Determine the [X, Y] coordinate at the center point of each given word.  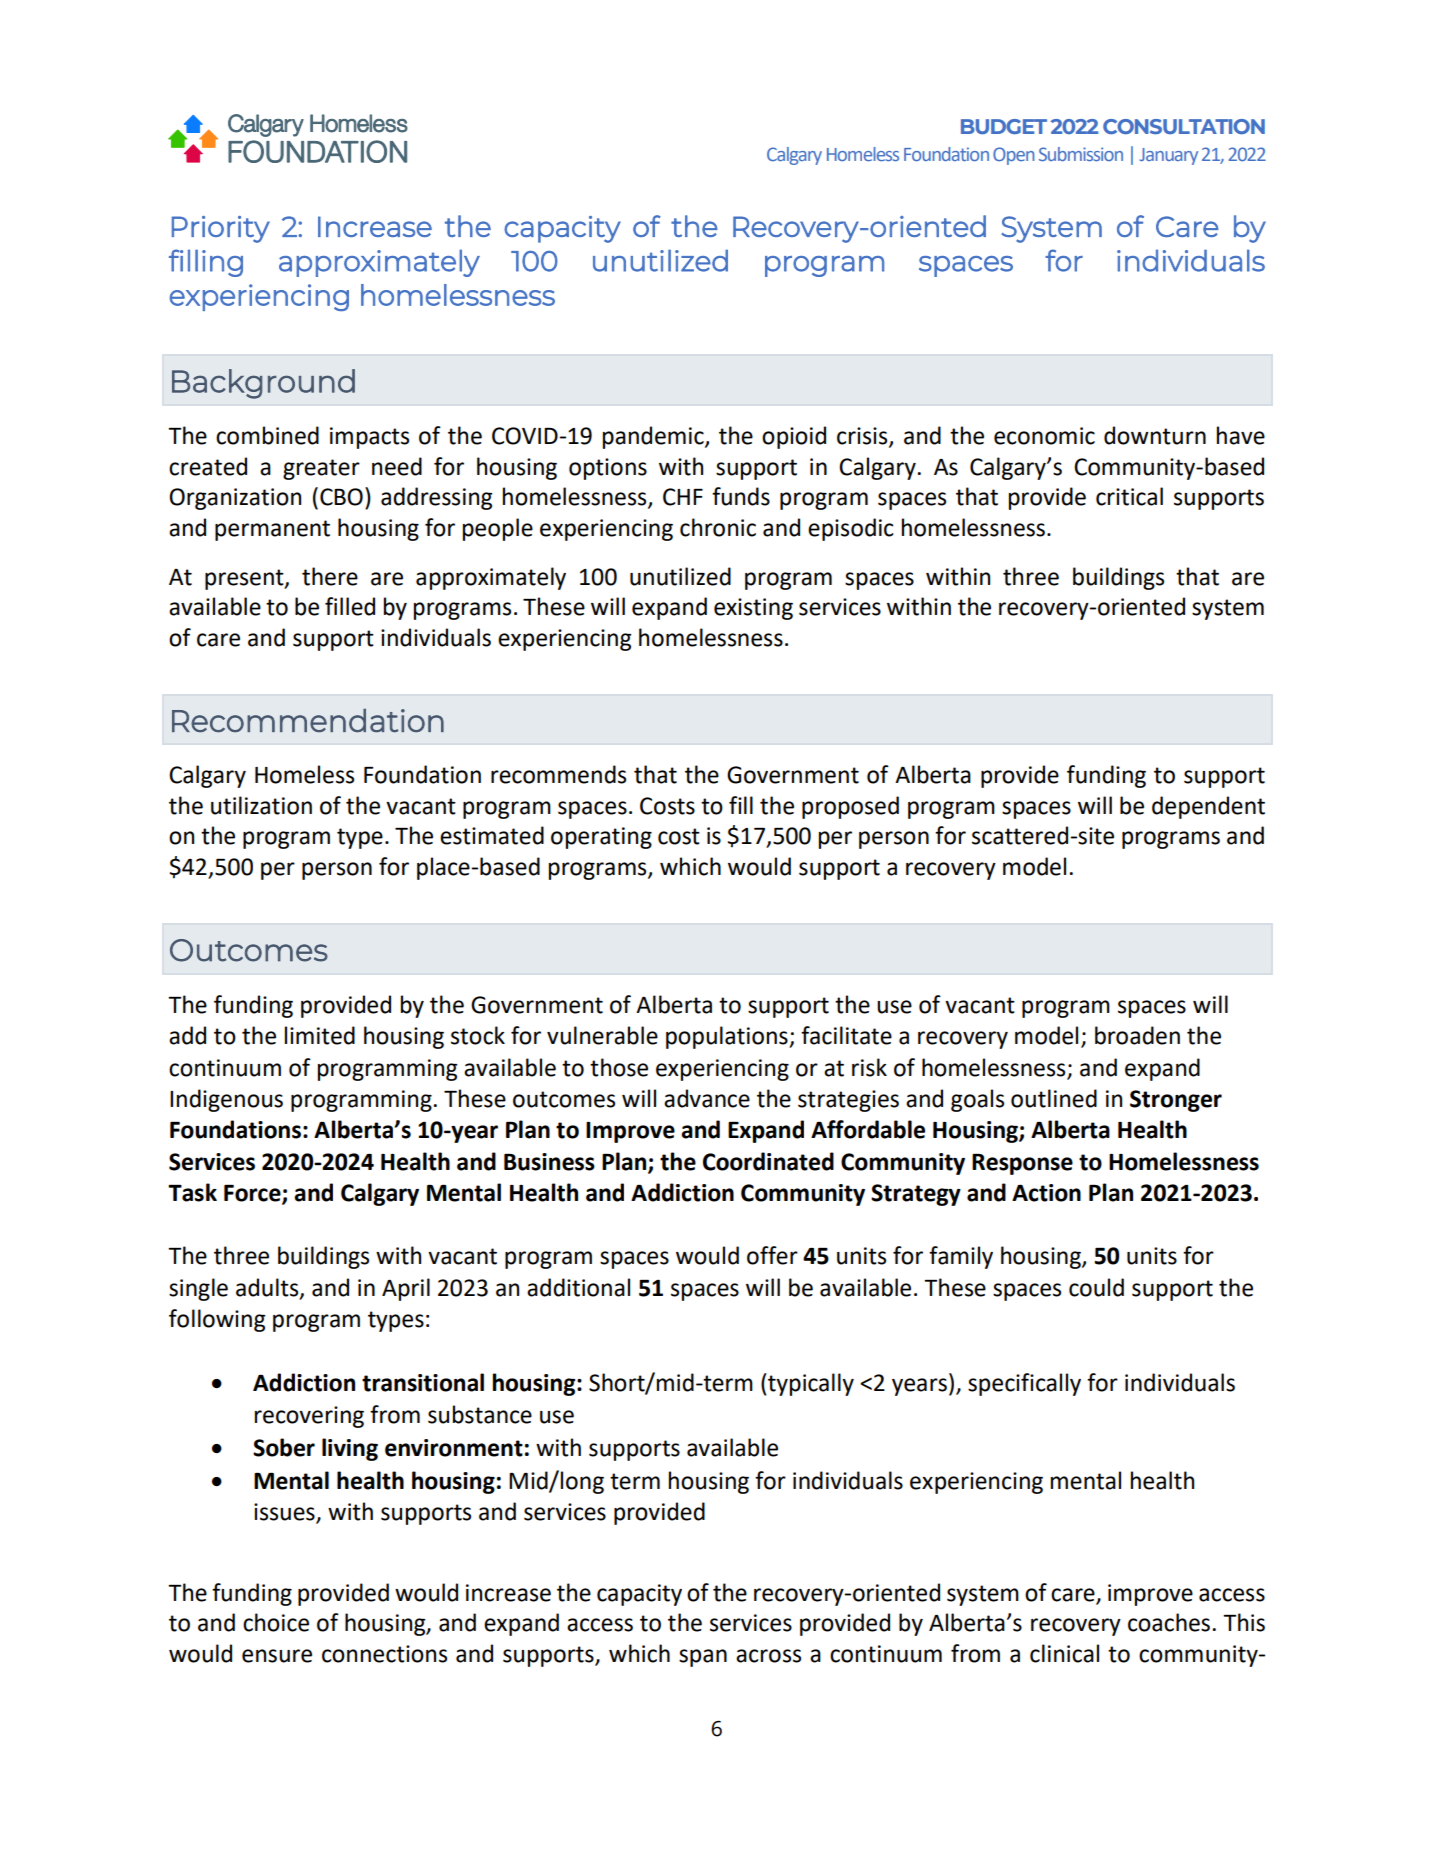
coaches [1169, 1622]
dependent [1208, 807]
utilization [261, 805]
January [1169, 156]
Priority [221, 229]
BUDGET [1004, 126]
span [703, 1658]
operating [601, 838]
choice [276, 1622]
